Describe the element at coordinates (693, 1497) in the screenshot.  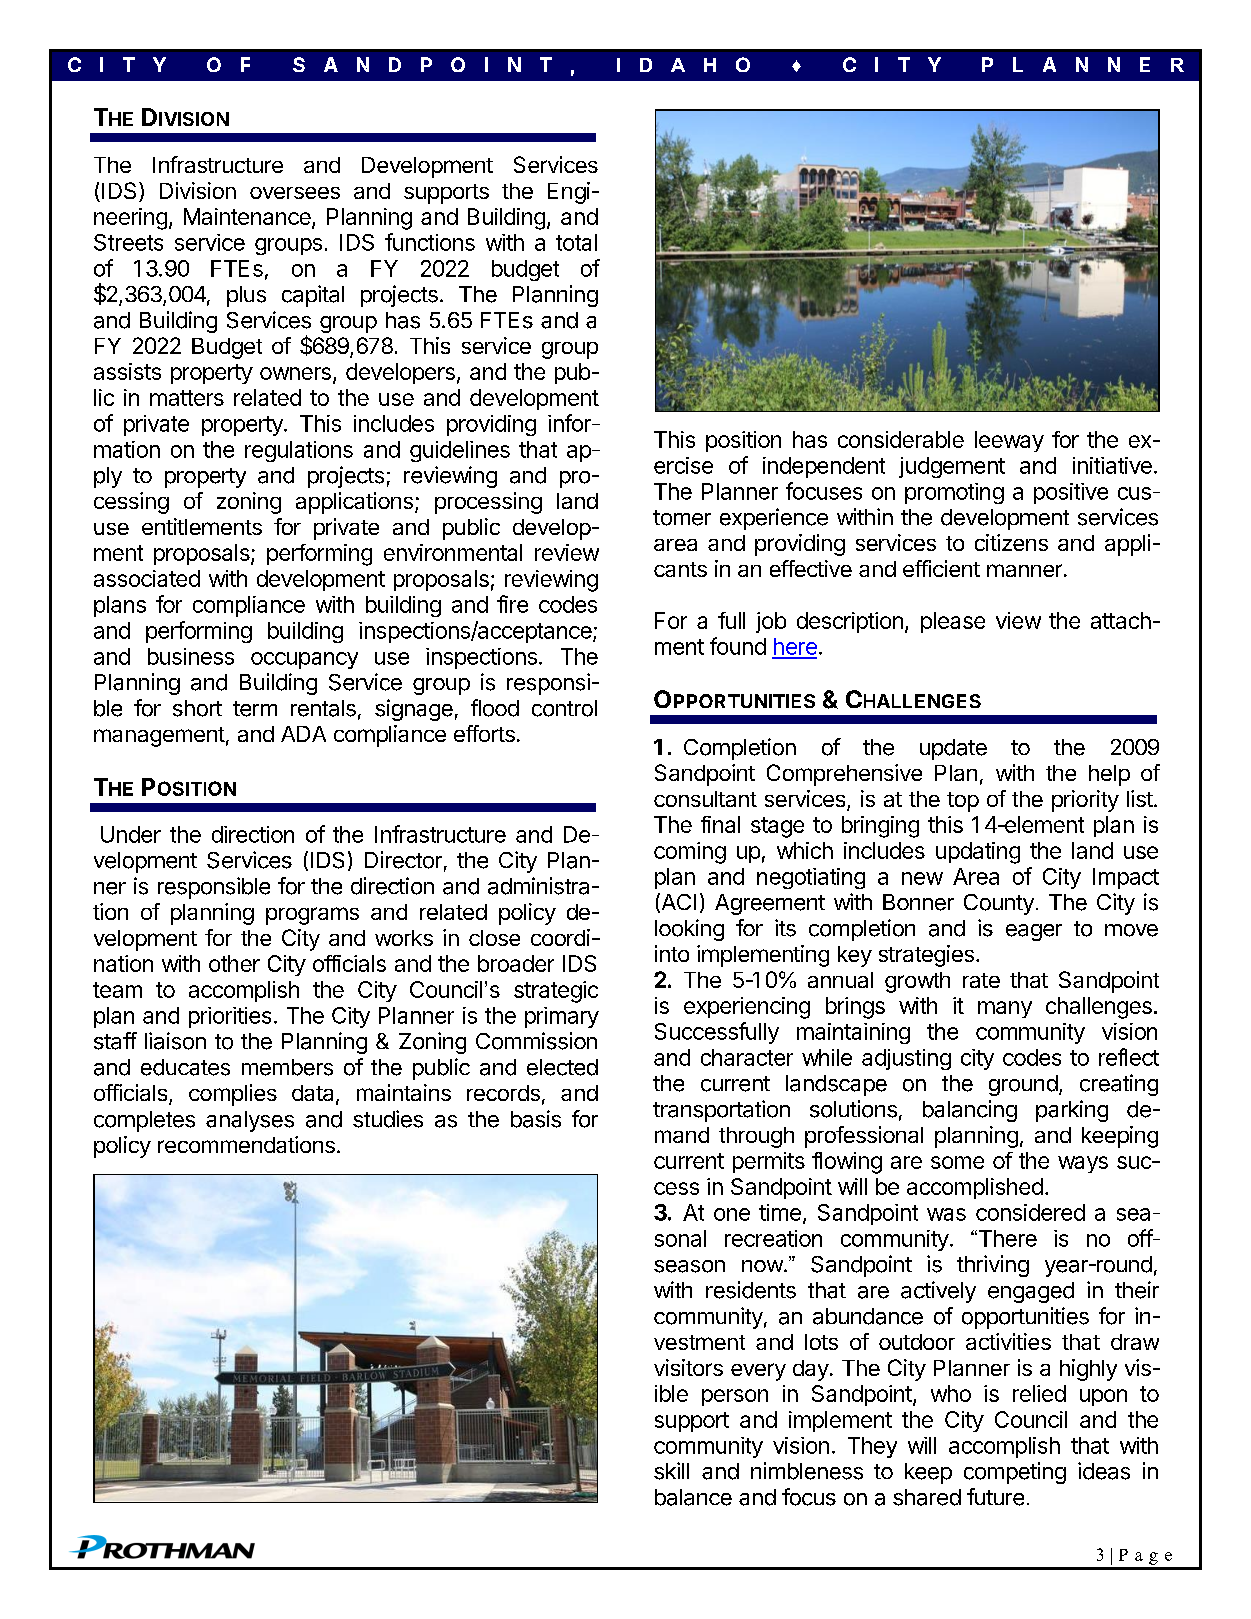
I see `balance` at that location.
